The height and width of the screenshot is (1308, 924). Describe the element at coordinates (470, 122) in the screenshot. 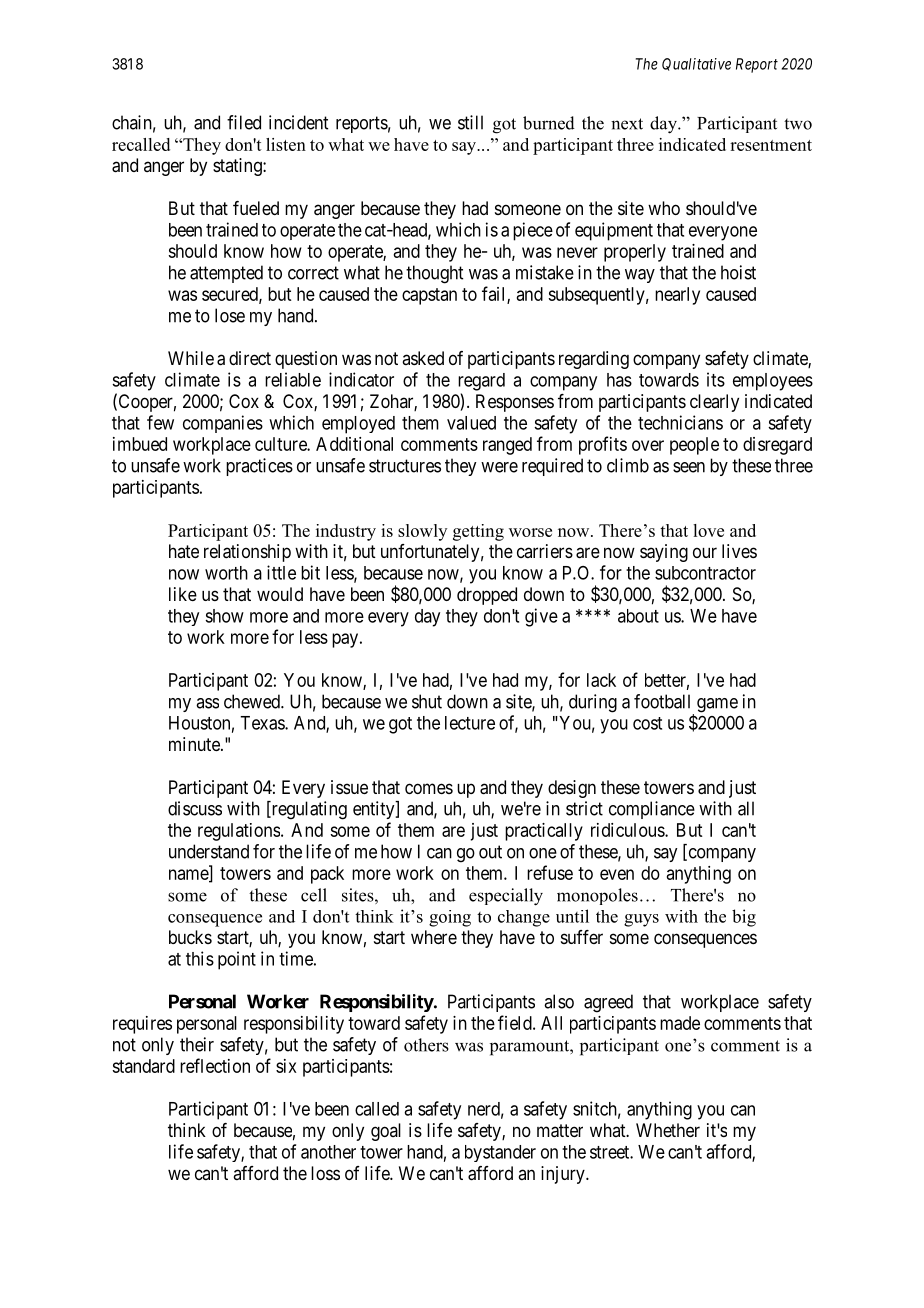

I see `still` at that location.
